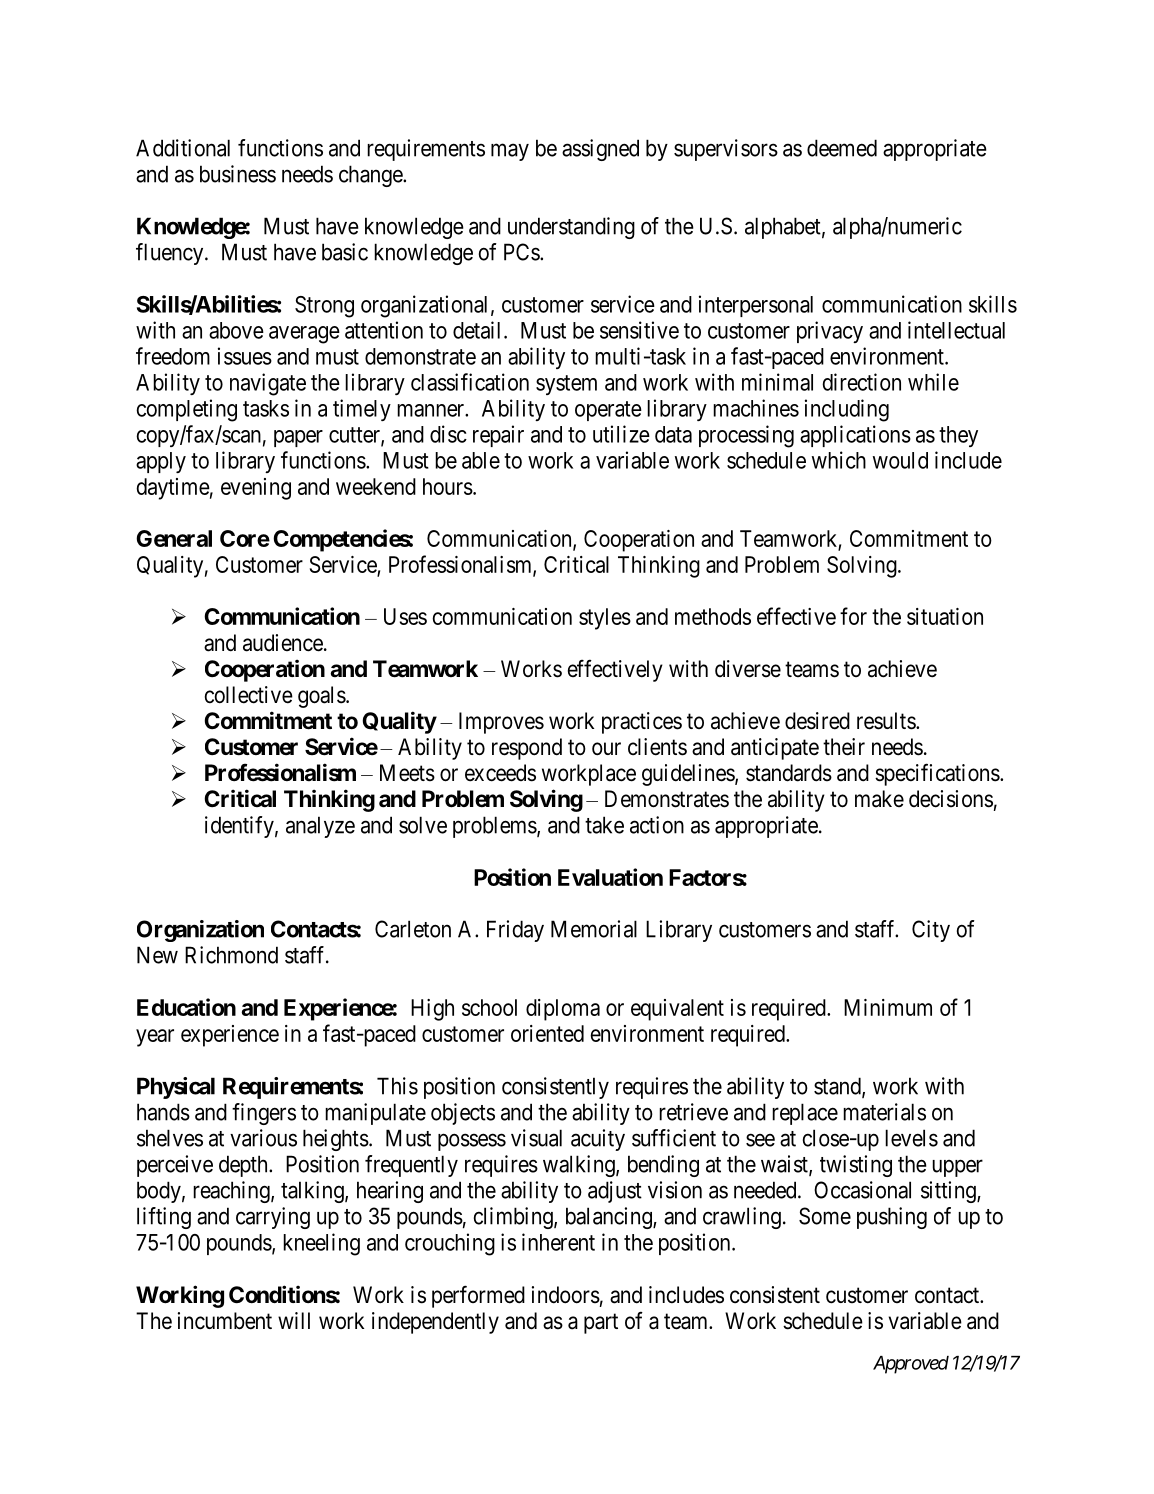 Image resolution: width=1154 pixels, height=1494 pixels. I want to click on analyze, so click(320, 827).
